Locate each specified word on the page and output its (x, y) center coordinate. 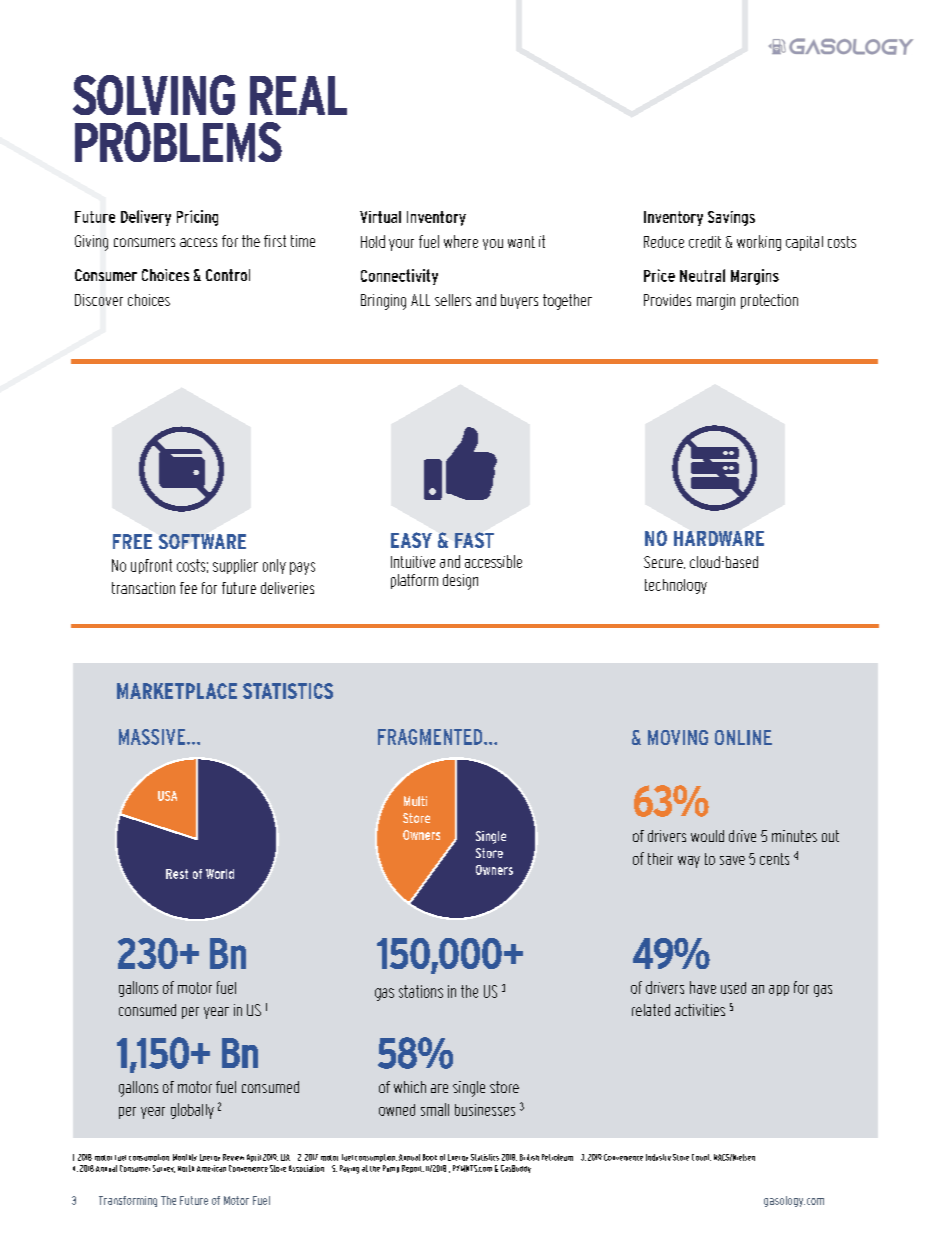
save (732, 860)
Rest (177, 874)
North (186, 1168)
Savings (731, 218)
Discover (99, 300)
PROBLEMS (178, 142)
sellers (453, 300)
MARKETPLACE (177, 691)
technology (676, 586)
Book (430, 1157)
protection (769, 301)
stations (421, 991)
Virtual (380, 217)
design (460, 582)
